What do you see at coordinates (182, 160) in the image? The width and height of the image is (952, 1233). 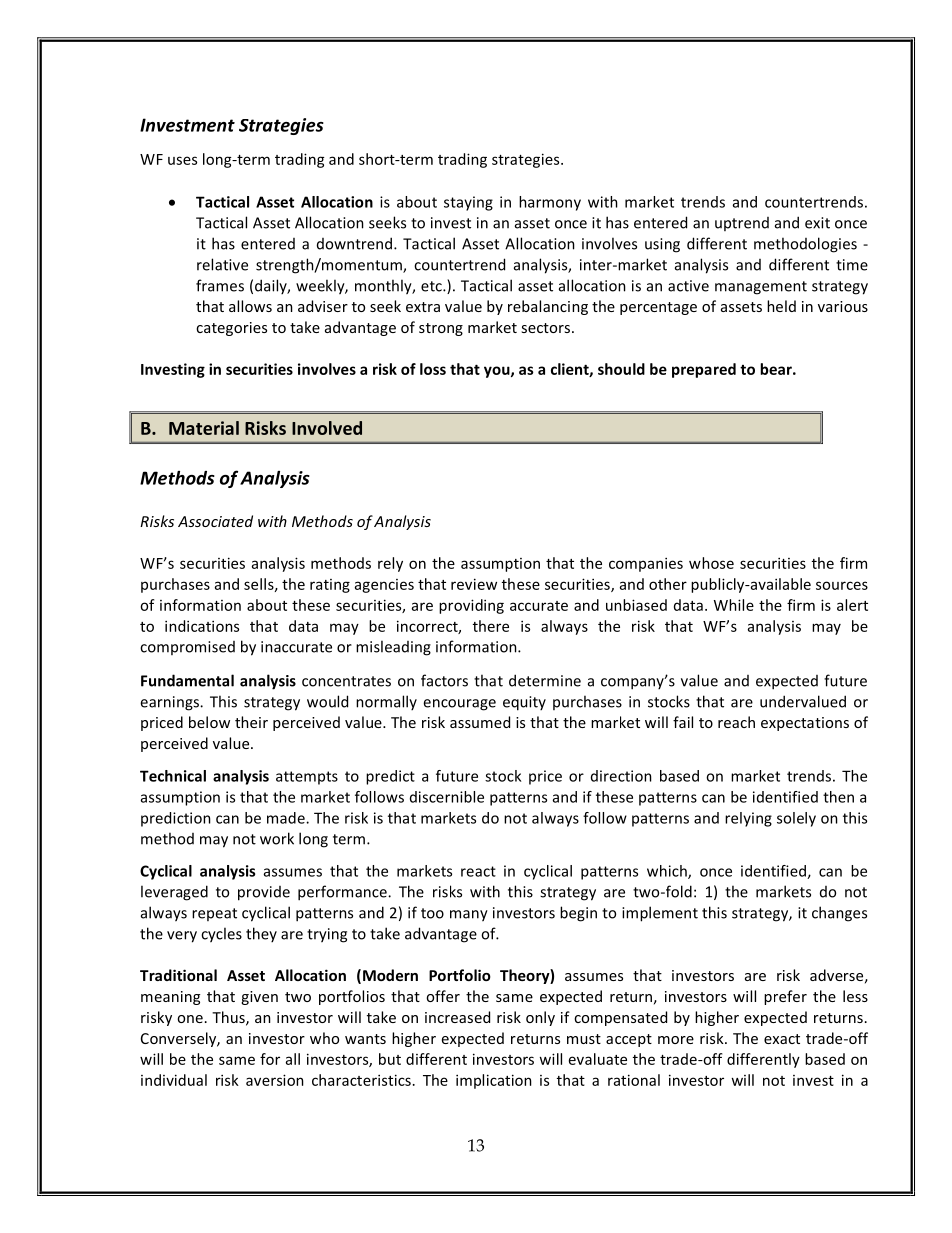 I see `uses` at bounding box center [182, 160].
